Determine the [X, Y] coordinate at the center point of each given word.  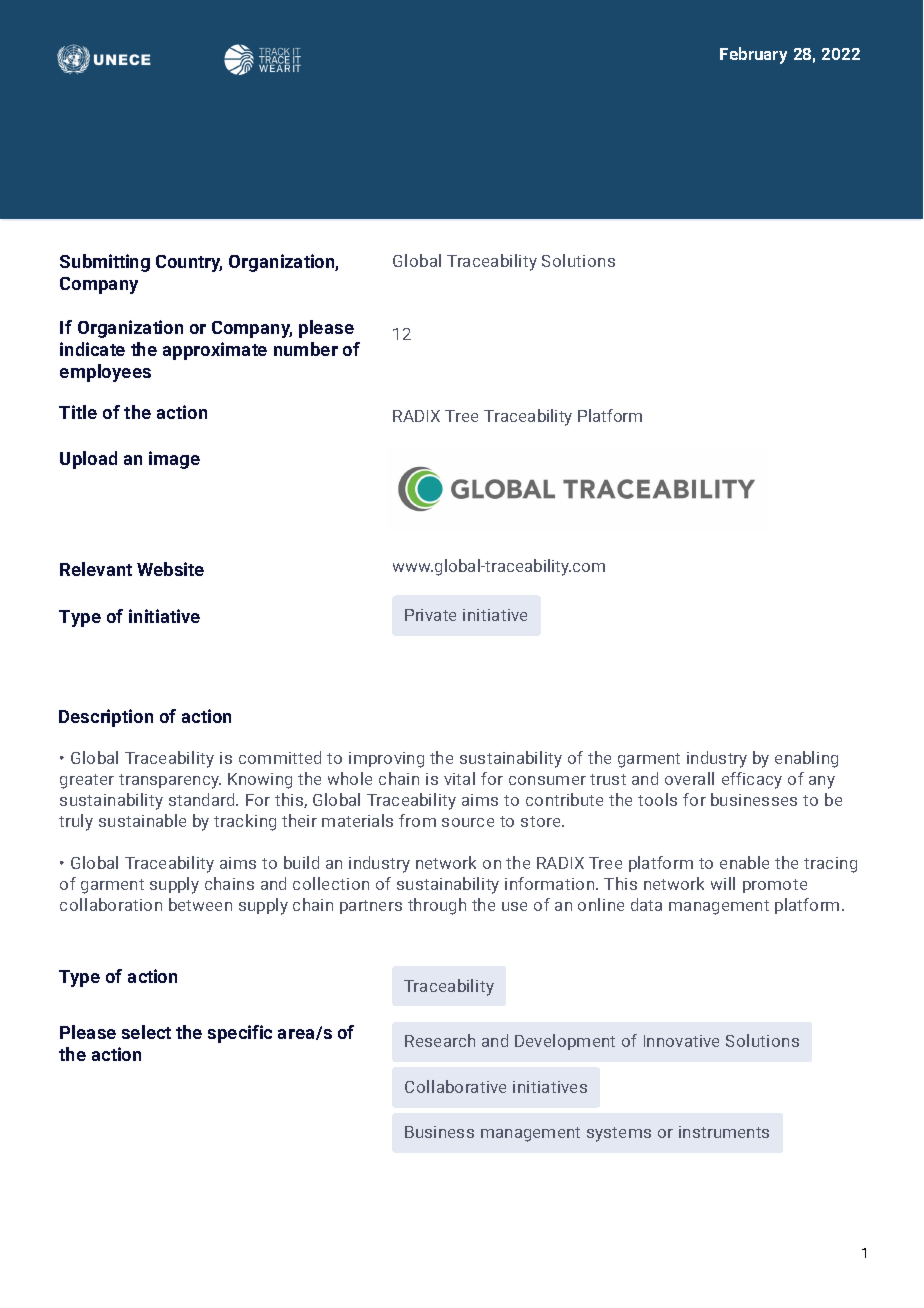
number [306, 349]
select [146, 1032]
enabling [806, 759]
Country [189, 263]
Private [430, 615]
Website [170, 569]
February [753, 55]
